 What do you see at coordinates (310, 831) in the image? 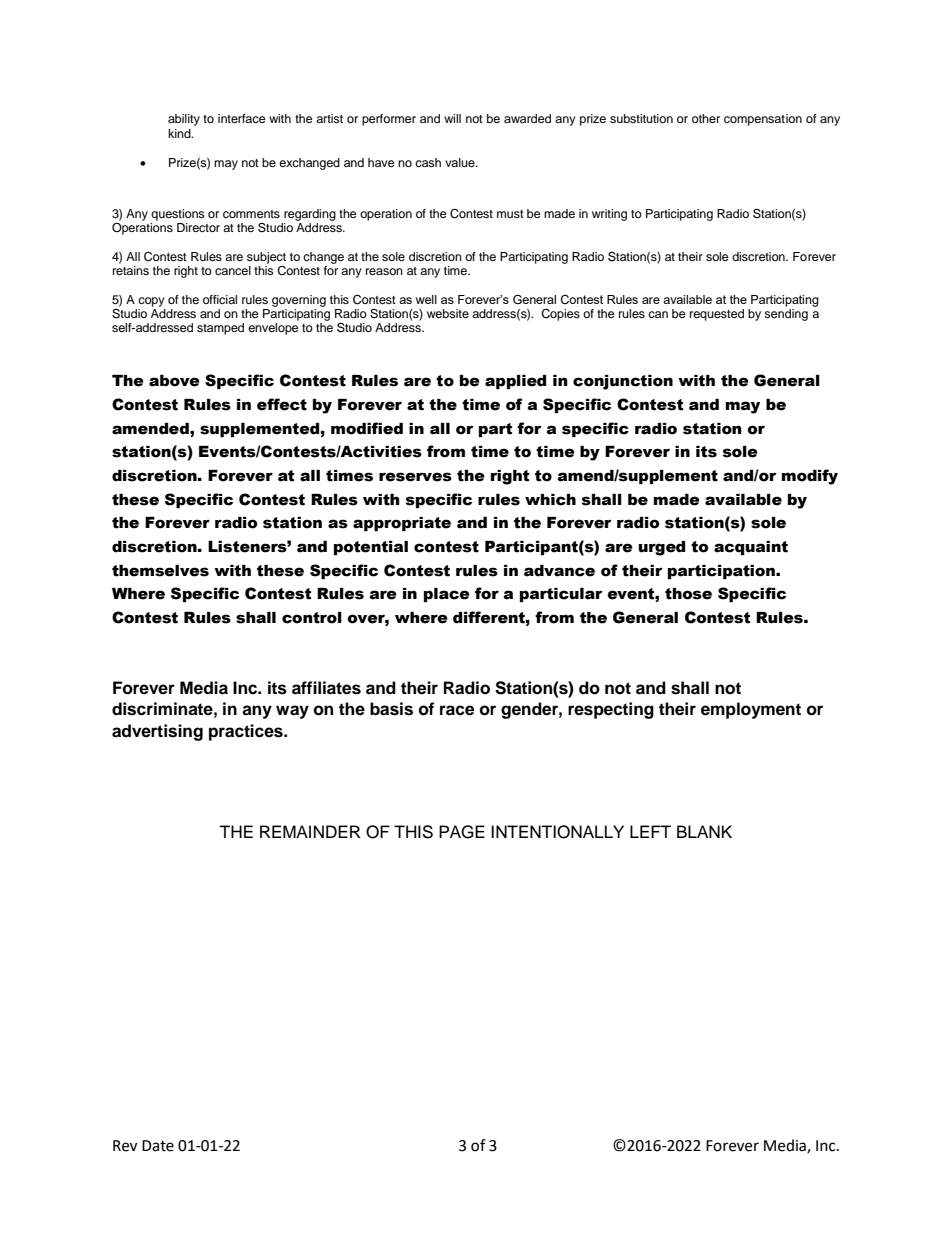
I see `REMAINDER` at bounding box center [310, 831].
